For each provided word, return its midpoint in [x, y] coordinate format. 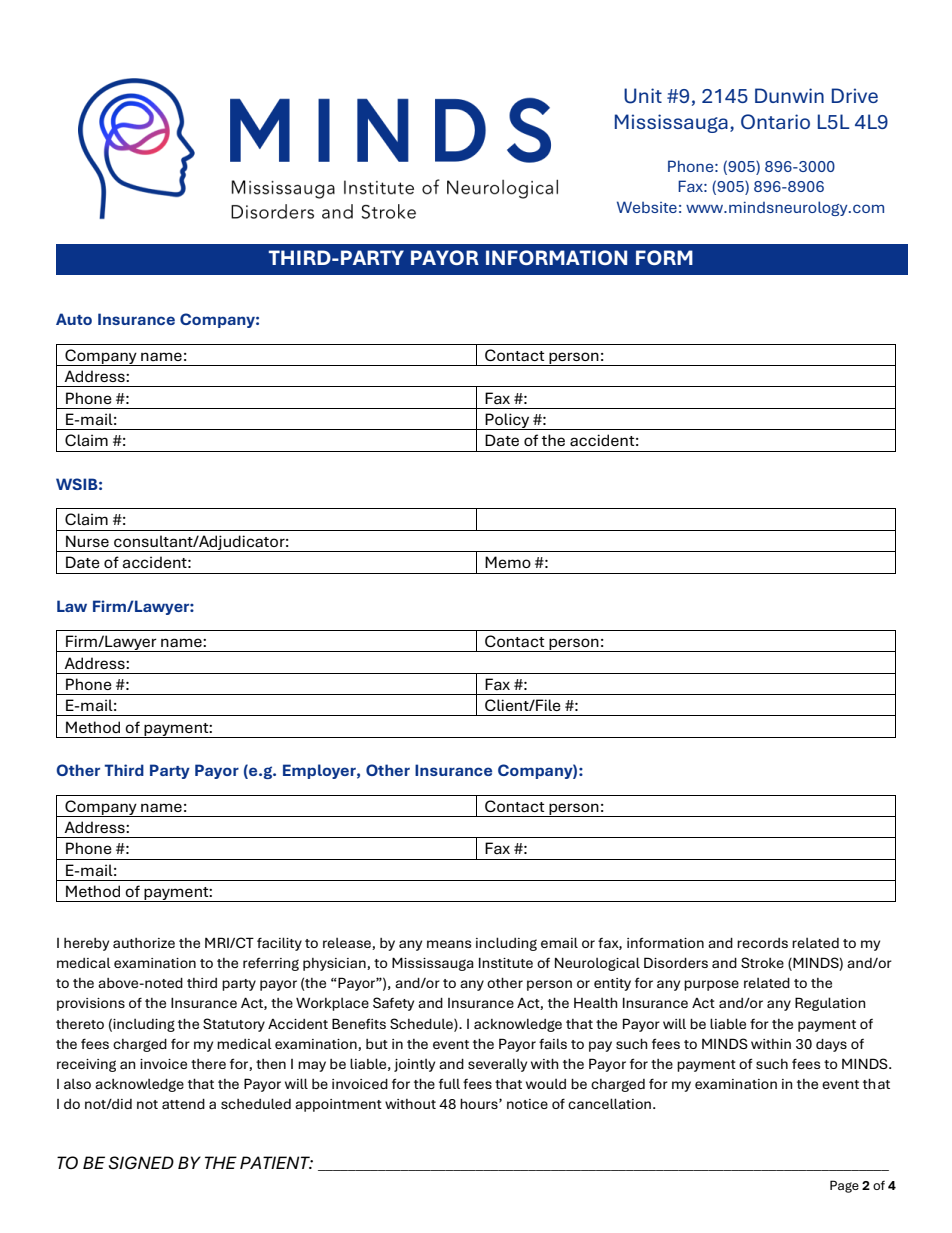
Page [844, 1186]
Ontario [775, 122]
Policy [508, 421]
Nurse [87, 541]
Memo [508, 562]
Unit [643, 96]
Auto [74, 319]
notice [527, 1104]
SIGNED [141, 1162]
